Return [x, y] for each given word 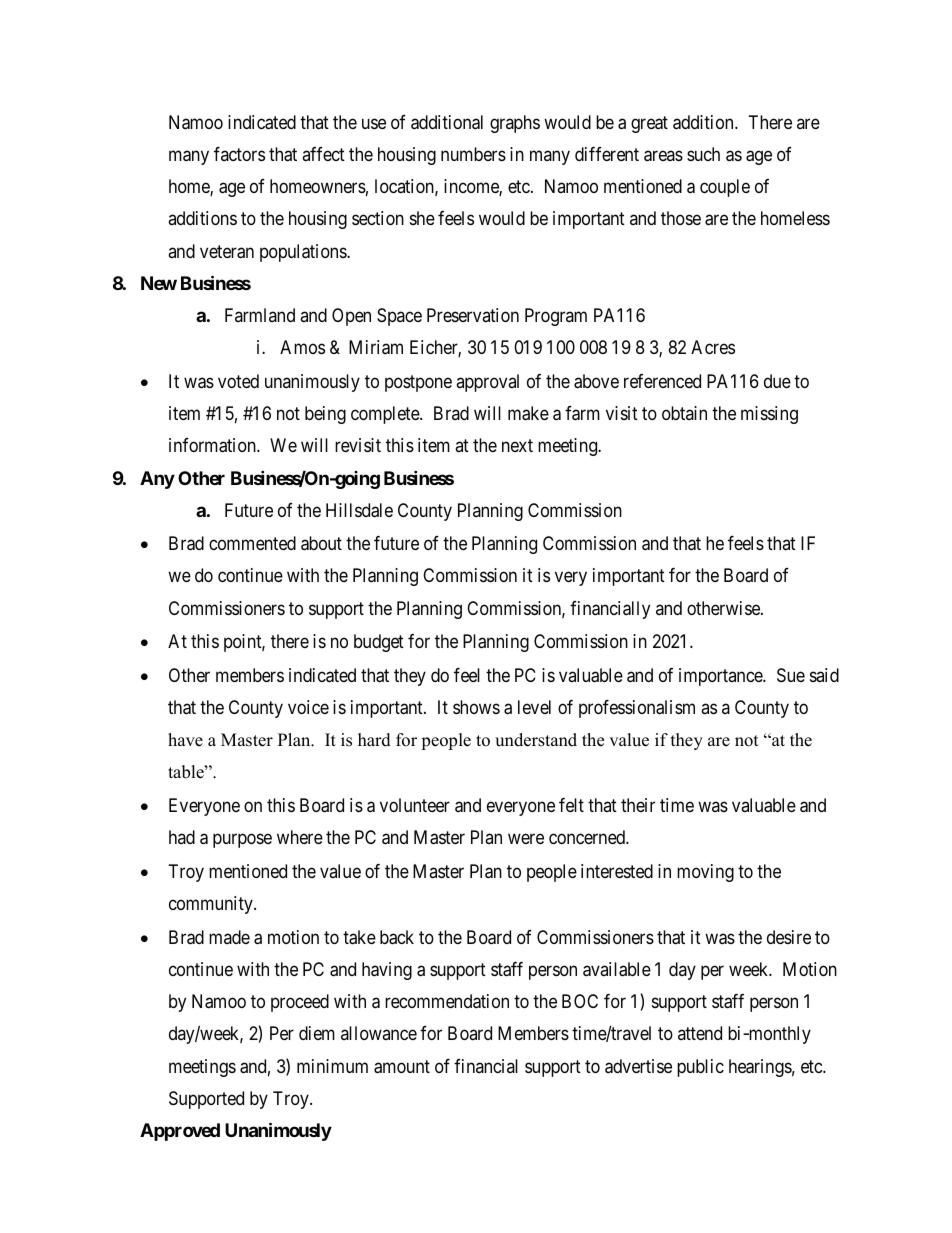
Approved [180, 1132]
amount [402, 1067]
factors [239, 154]
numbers [473, 154]
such [703, 154]
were [526, 839]
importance [721, 677]
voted [238, 381]
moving [705, 873]
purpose [242, 841]
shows [476, 707]
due [777, 381]
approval [487, 383]
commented [252, 543]
